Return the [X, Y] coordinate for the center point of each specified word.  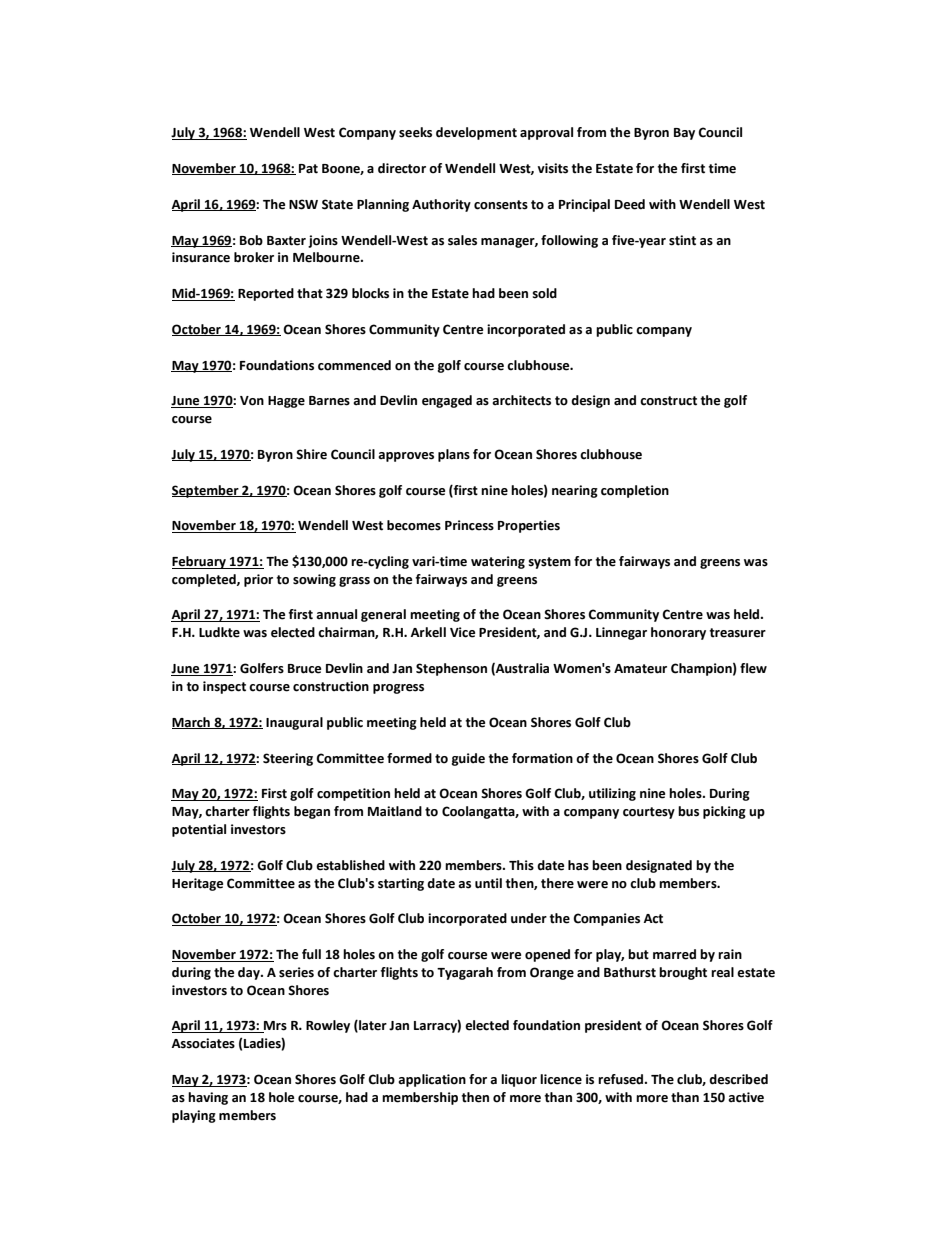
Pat [308, 169]
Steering [288, 759]
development [476, 133]
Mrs [274, 1027]
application [432, 1080]
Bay [684, 134]
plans [454, 455]
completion [635, 491]
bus [688, 811]
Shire [311, 454]
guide [468, 759]
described [738, 1079]
